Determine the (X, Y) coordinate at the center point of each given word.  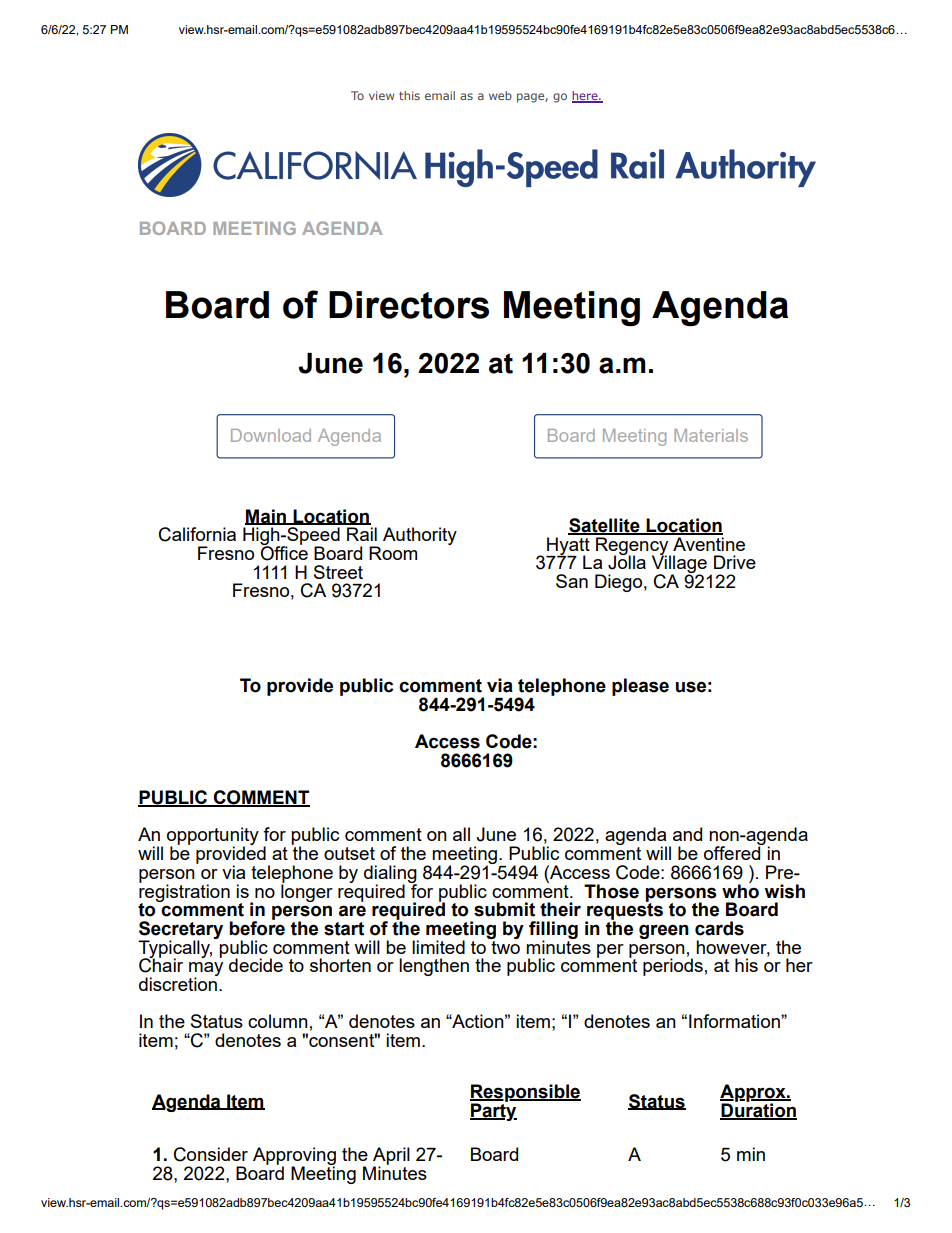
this (409, 95)
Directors (409, 305)
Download (271, 435)
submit (504, 909)
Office (284, 552)
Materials (711, 435)
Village (679, 564)
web (500, 95)
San (572, 581)
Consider (211, 1154)
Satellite (605, 526)
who (740, 890)
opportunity (213, 837)
